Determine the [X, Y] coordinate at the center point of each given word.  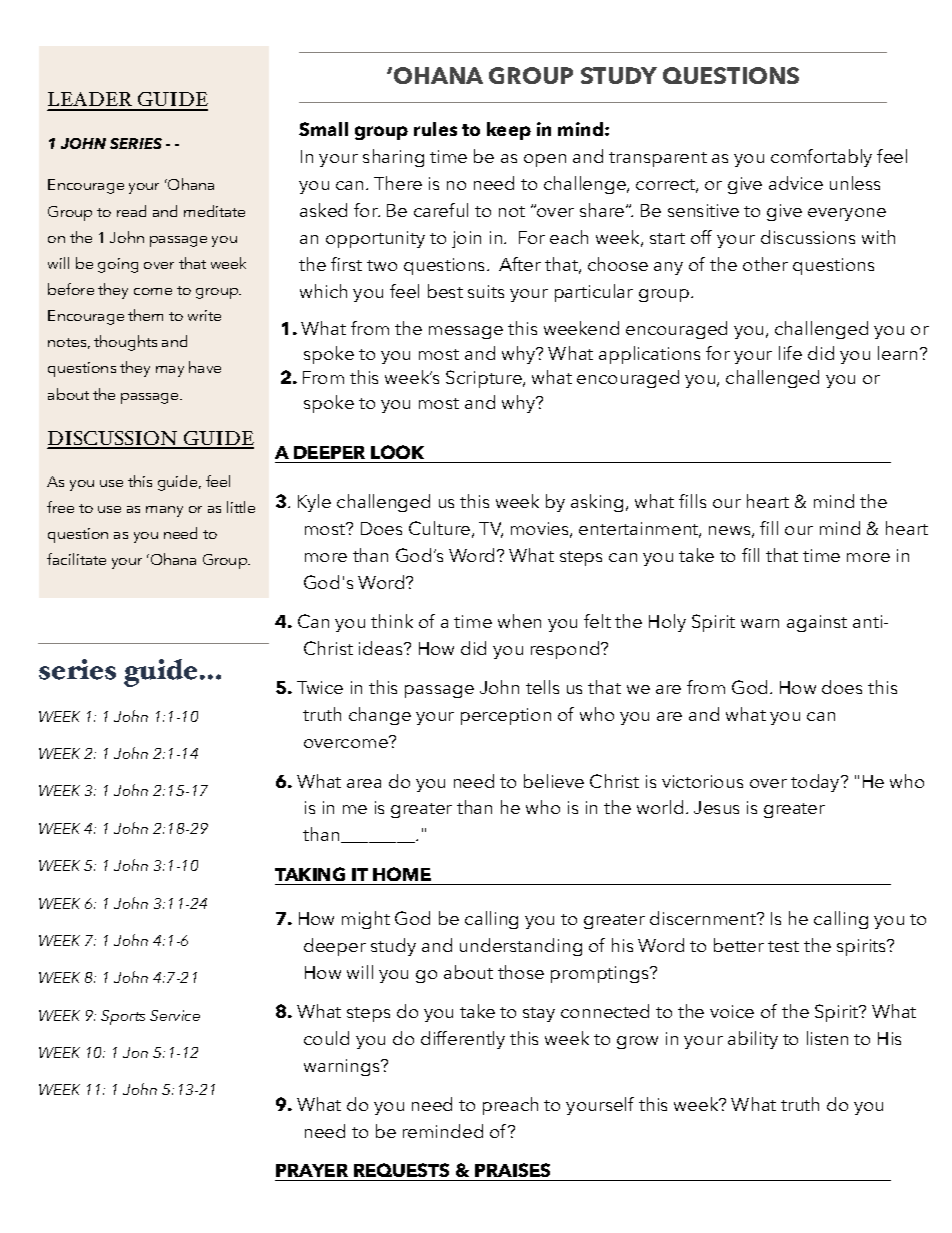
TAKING [310, 874]
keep [509, 131]
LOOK [397, 452]
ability [753, 1040]
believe [554, 781]
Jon [135, 1052]
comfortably [821, 158]
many [164, 511]
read [131, 211]
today [816, 783]
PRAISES [512, 1170]
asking [597, 503]
